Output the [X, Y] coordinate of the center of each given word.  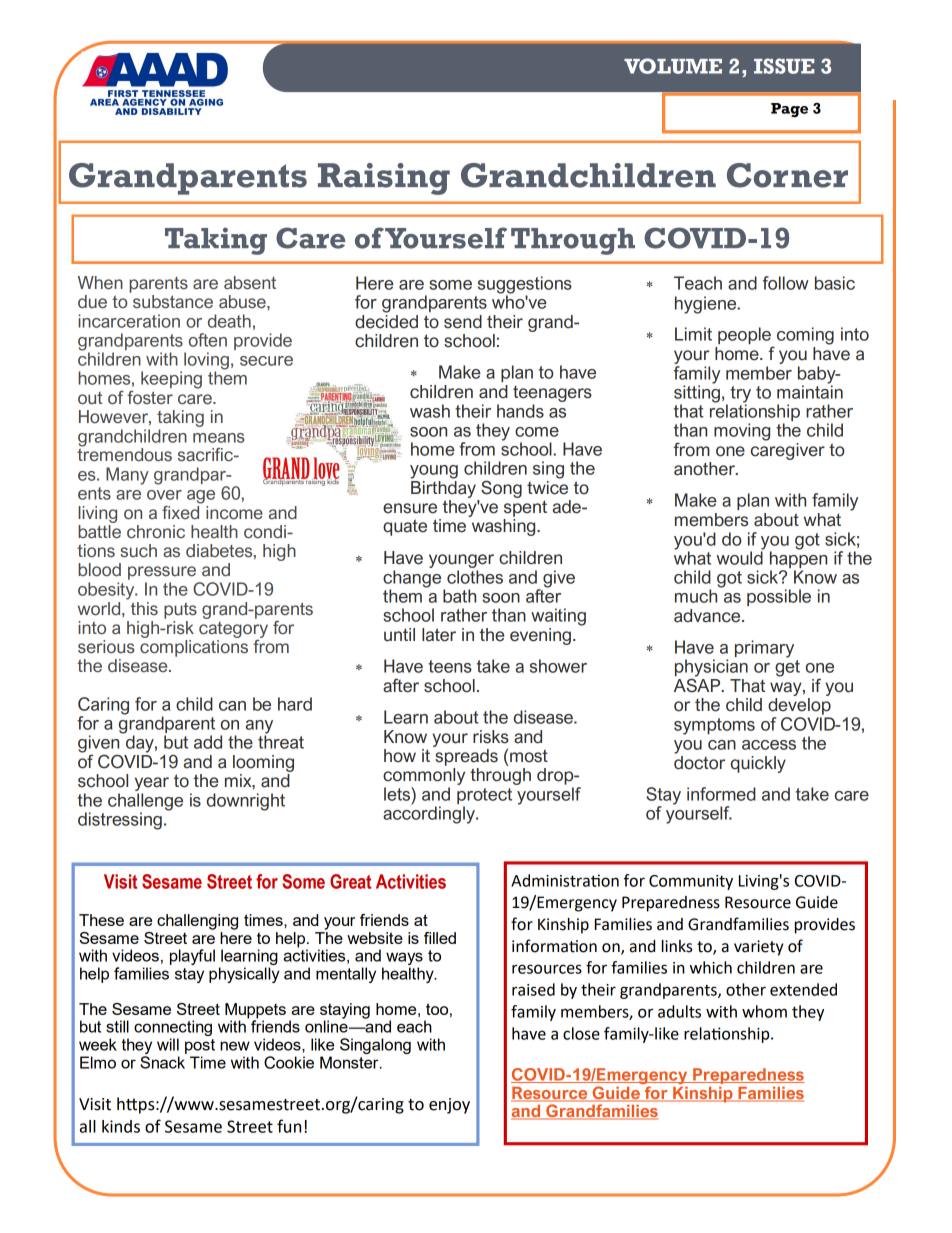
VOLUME [673, 66]
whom [764, 1011]
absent [250, 283]
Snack [162, 1062]
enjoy [449, 1106]
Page [789, 110]
